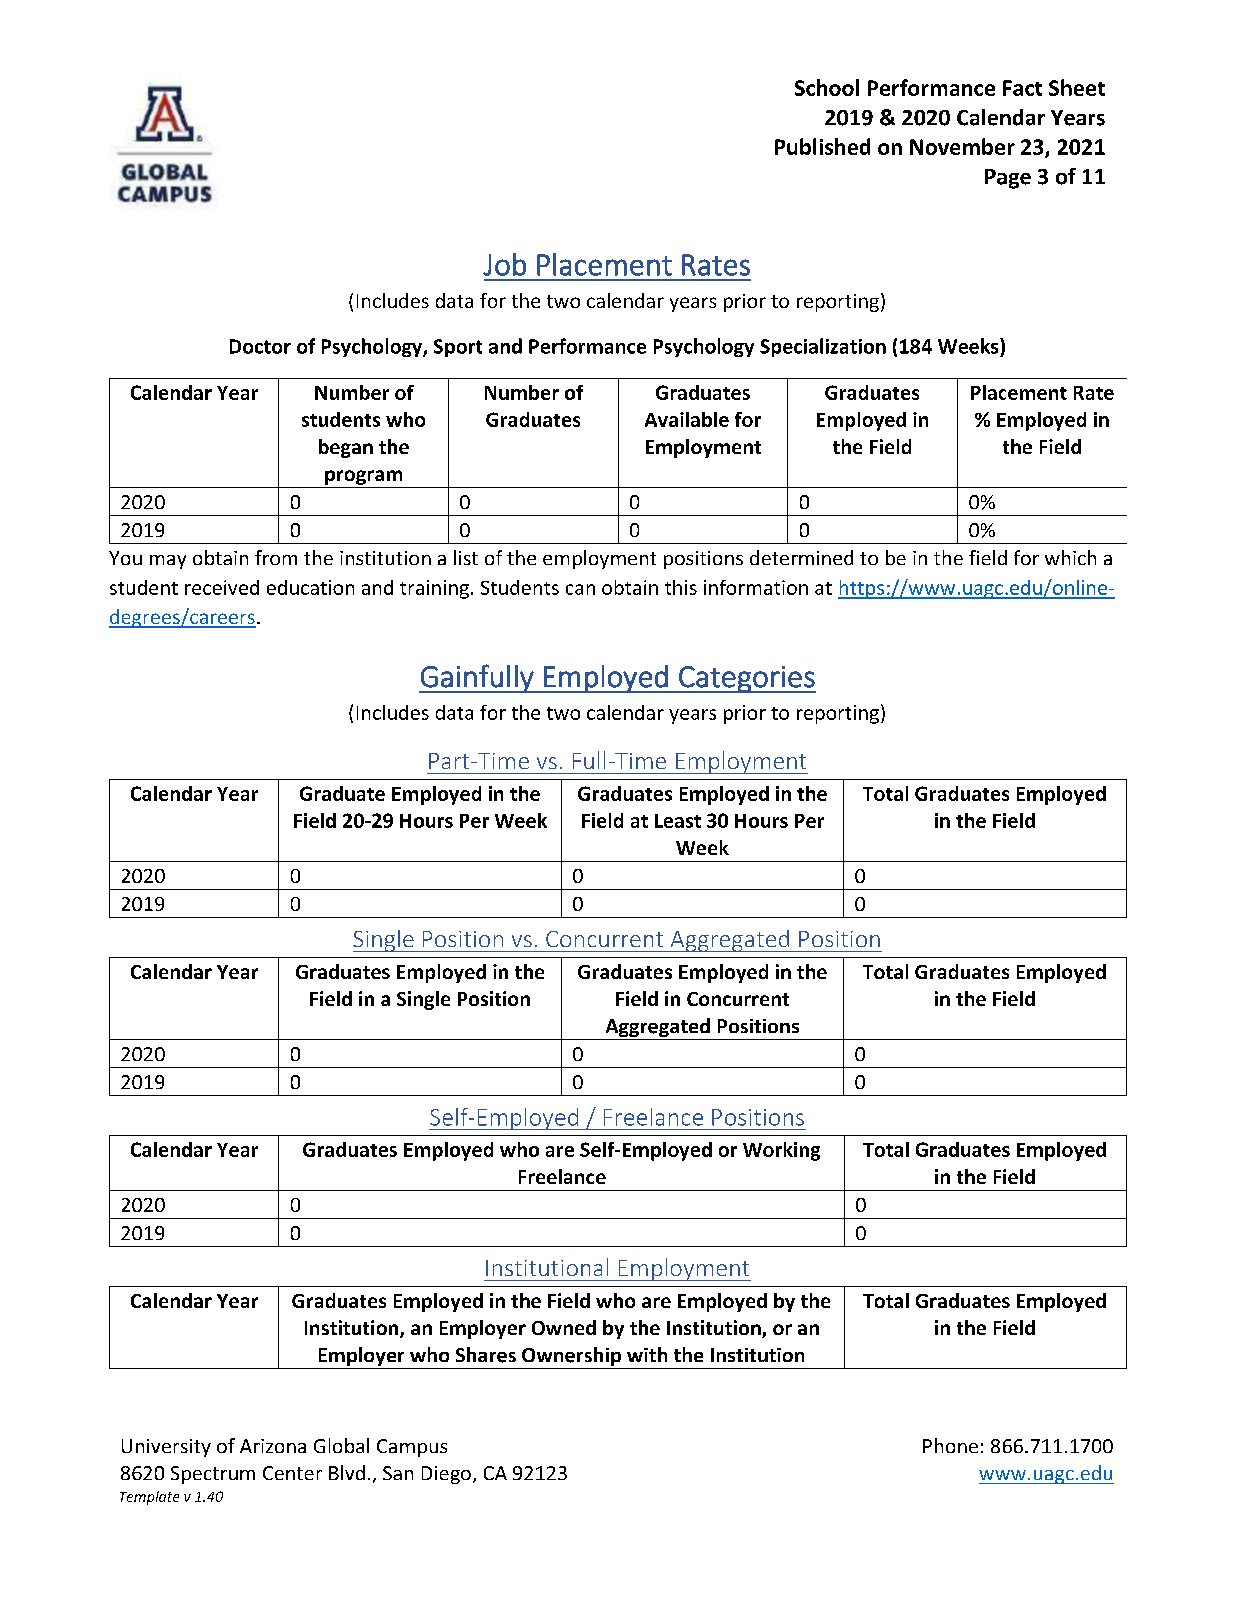 Image resolution: width=1235 pixels, height=1598 pixels. Describe the element at coordinates (504, 264) in the page. I see `Job` at that location.
